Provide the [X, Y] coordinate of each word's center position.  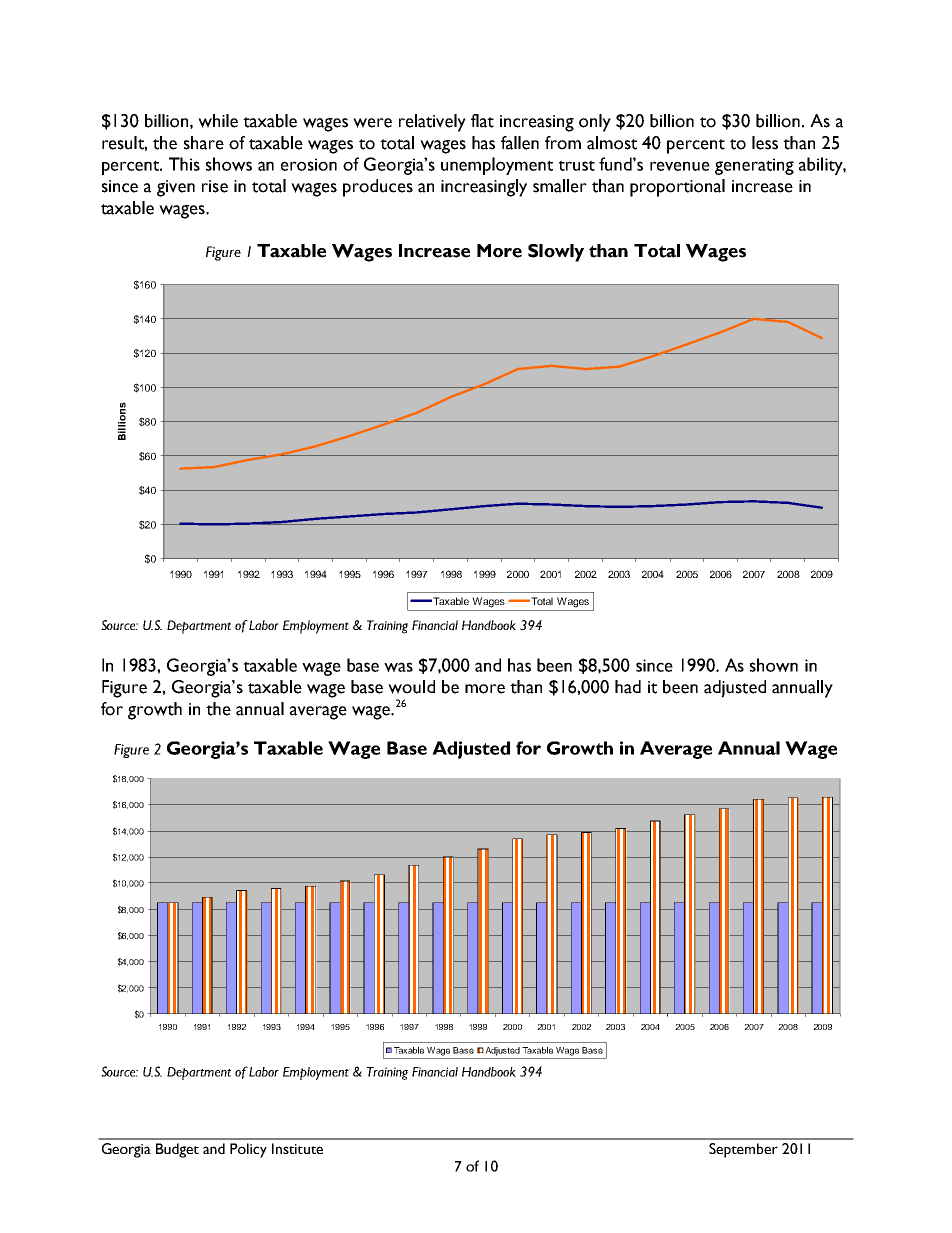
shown [774, 665]
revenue [680, 166]
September [743, 1150]
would [411, 687]
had [628, 687]
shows [229, 164]
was [398, 667]
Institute [297, 1148]
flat [482, 121]
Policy [248, 1150]
